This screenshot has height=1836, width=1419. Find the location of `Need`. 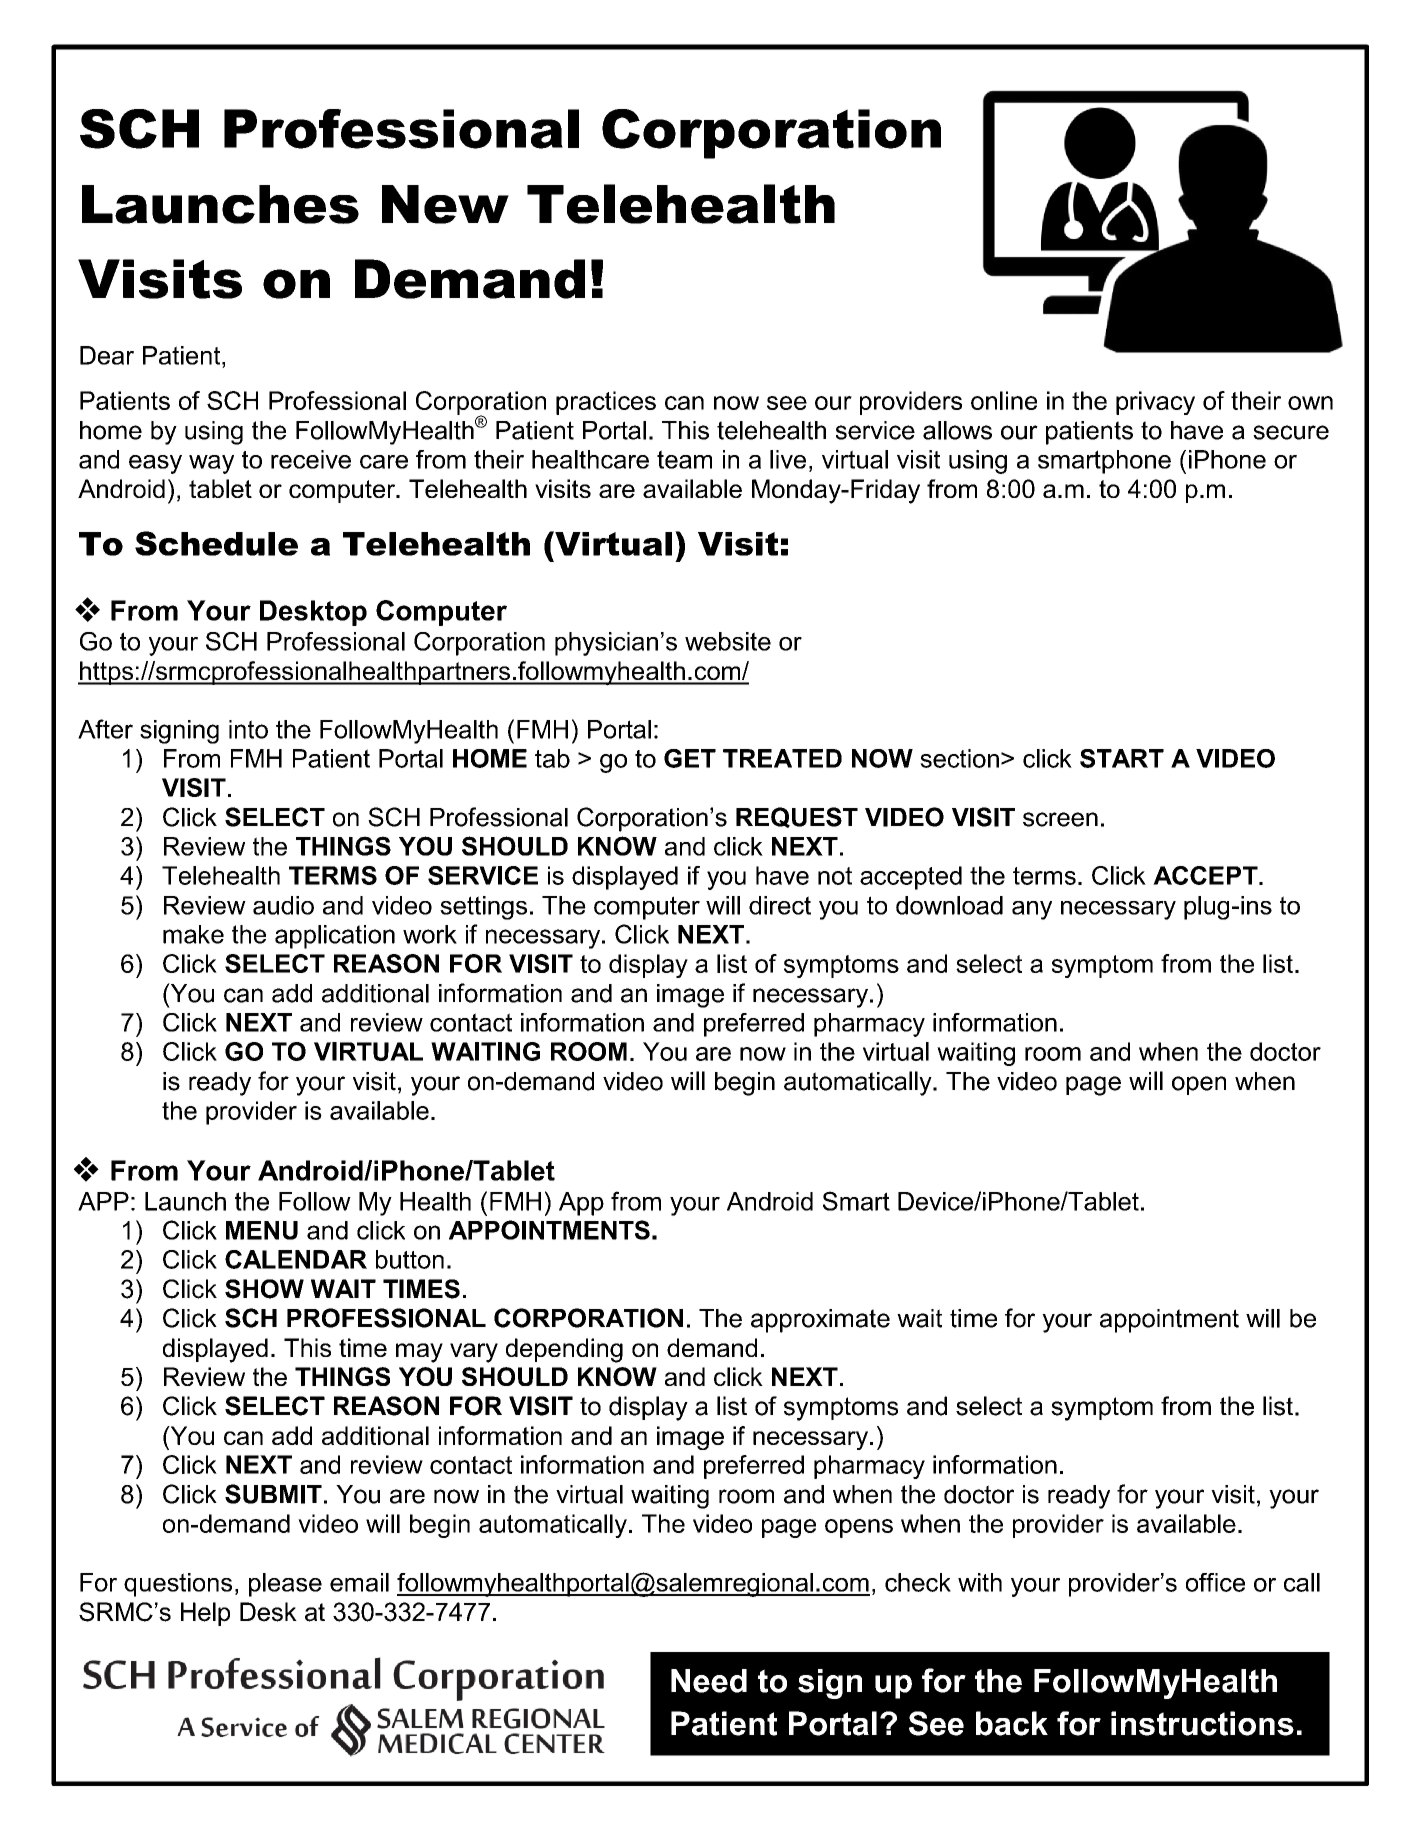

Need is located at coordinates (709, 1681).
